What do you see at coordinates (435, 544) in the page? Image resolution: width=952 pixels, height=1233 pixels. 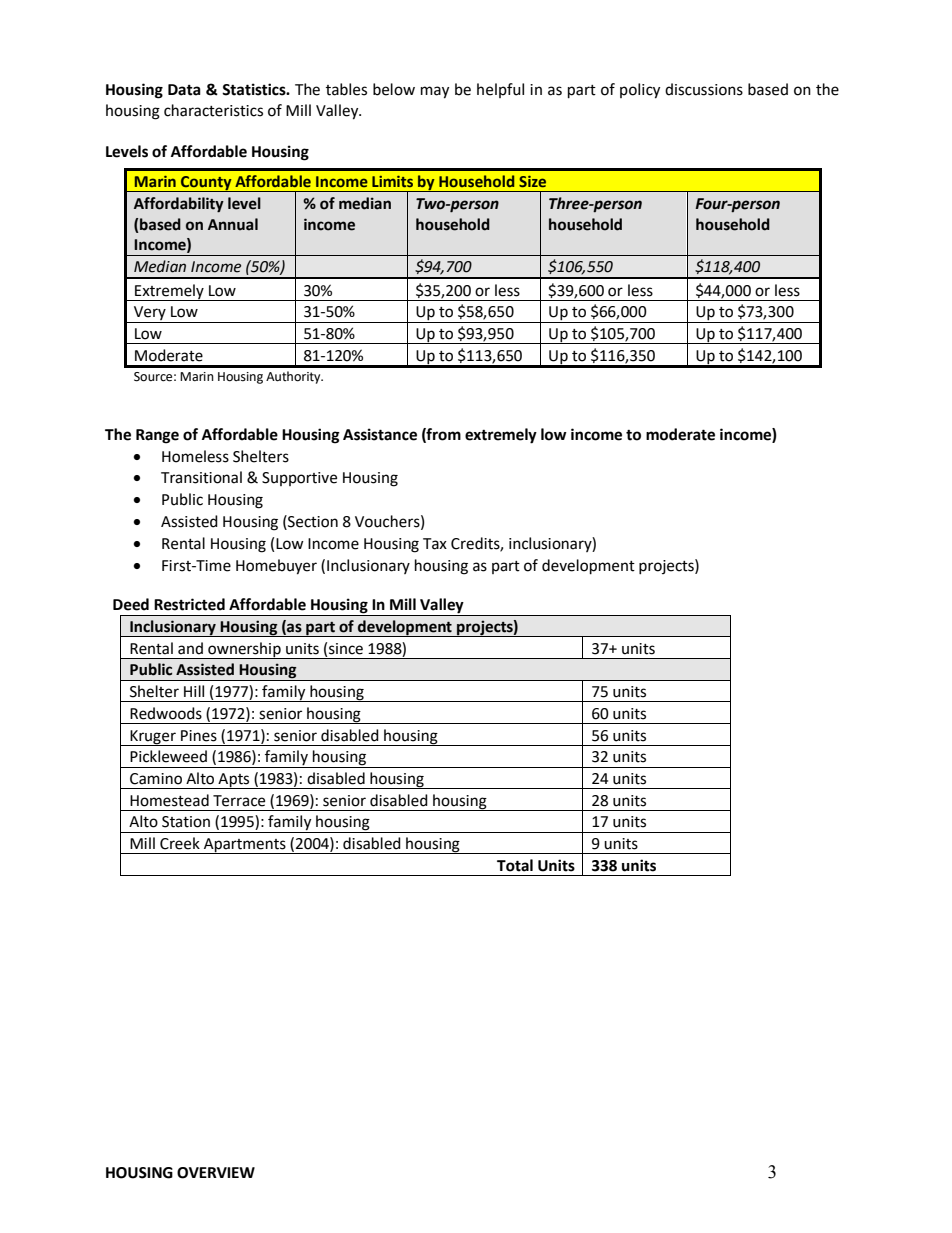 I see `Tax` at bounding box center [435, 544].
